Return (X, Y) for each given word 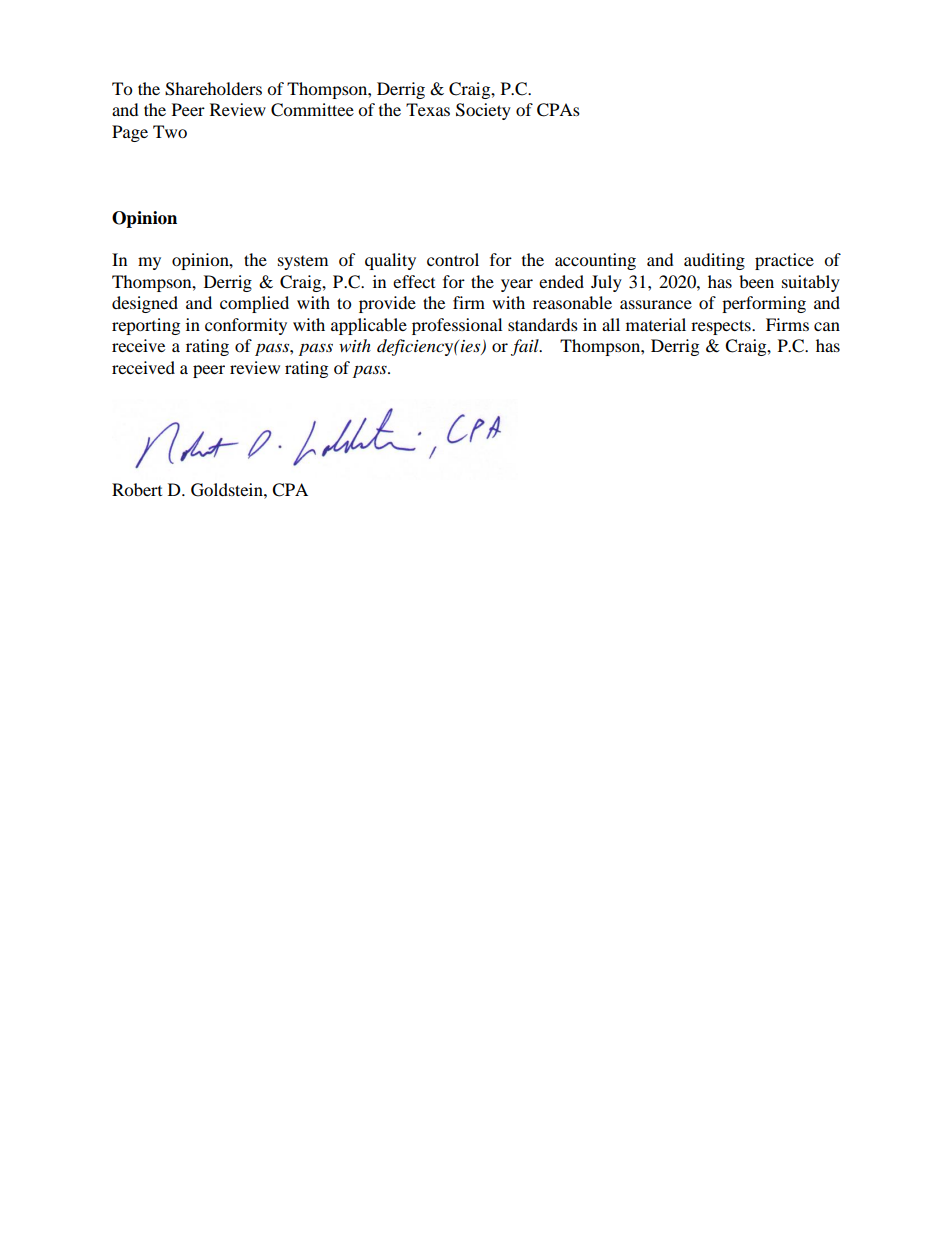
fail (526, 347)
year (517, 285)
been (756, 281)
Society (483, 111)
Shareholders (213, 89)
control (453, 259)
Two (170, 131)
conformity (246, 326)
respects (722, 327)
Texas (428, 109)
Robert (137, 489)
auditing (714, 261)
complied (254, 304)
